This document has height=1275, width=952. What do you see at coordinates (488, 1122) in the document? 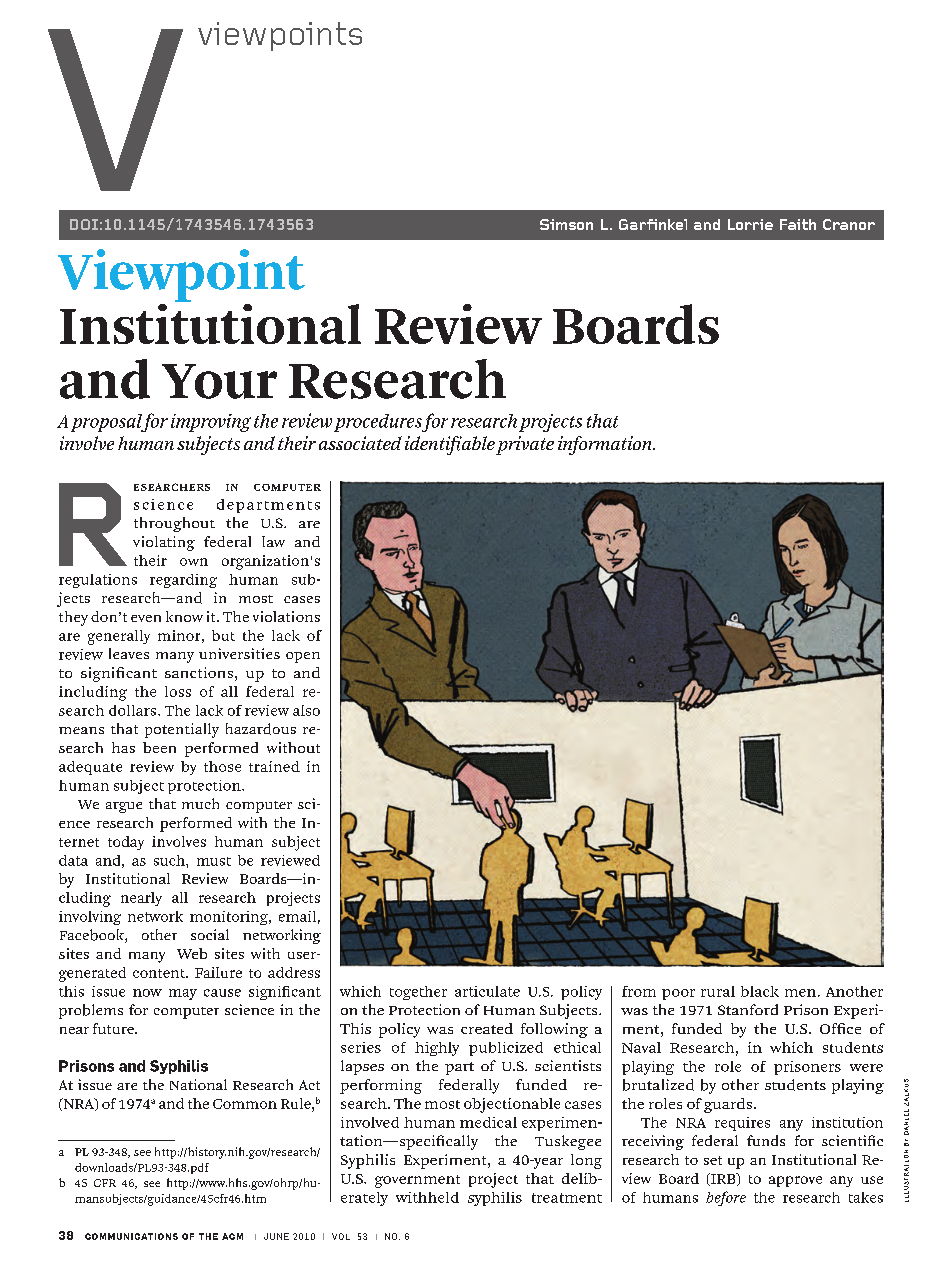
I see `medical` at bounding box center [488, 1122].
